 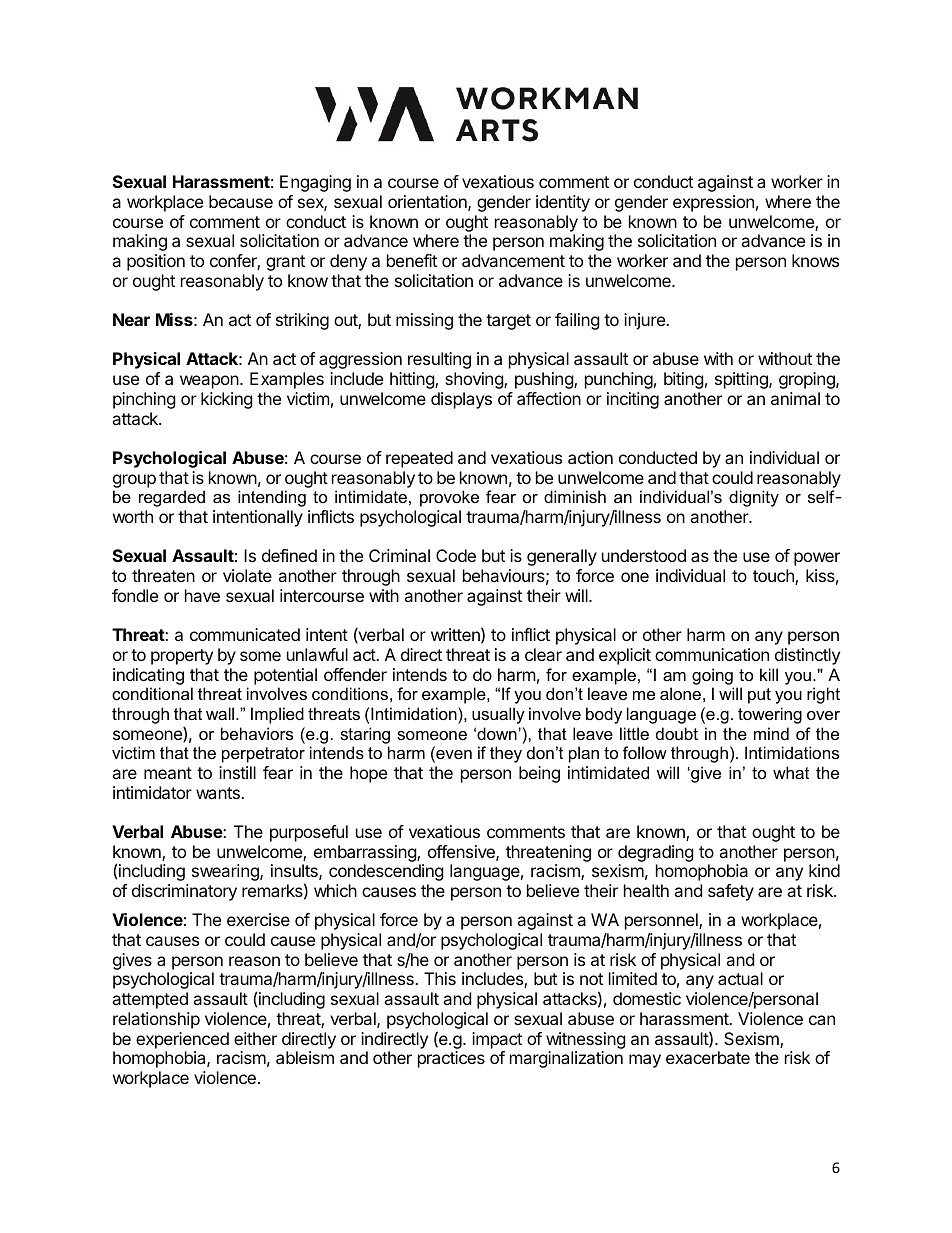 I want to click on identity, so click(x=563, y=203).
